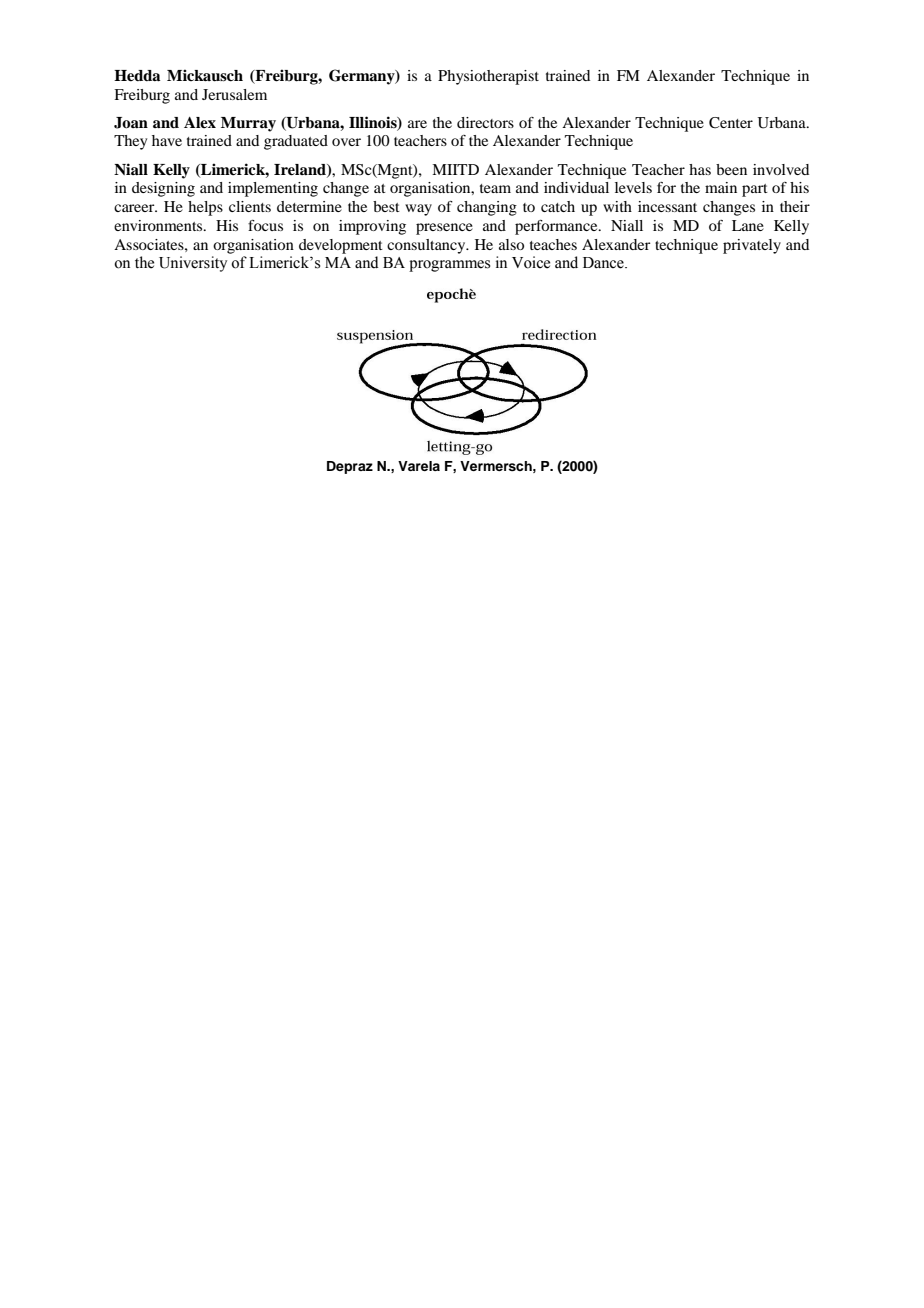  I want to click on helps, so click(205, 208).
